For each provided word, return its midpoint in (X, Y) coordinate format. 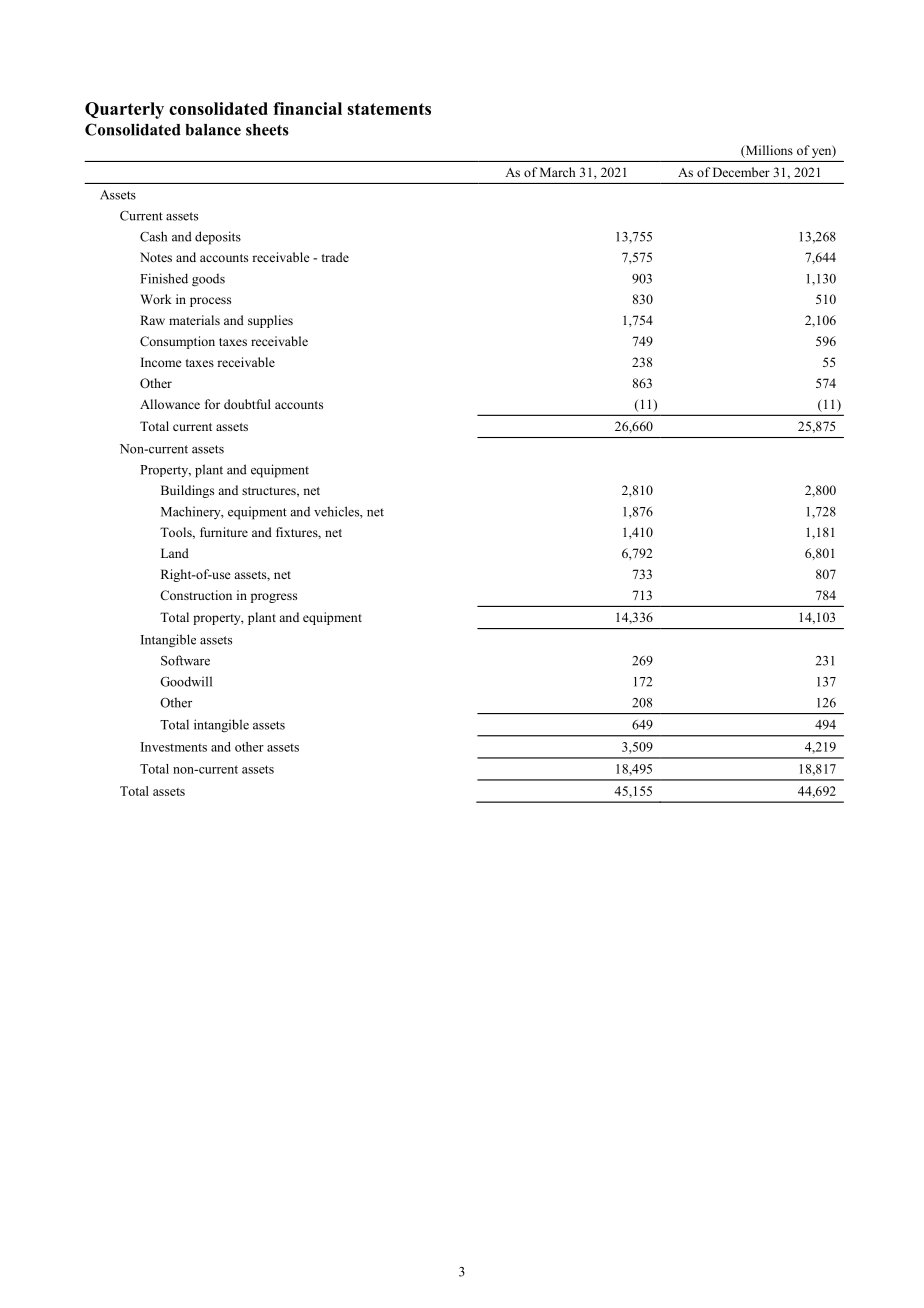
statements (389, 109)
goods (208, 280)
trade (335, 257)
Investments (174, 747)
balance (213, 130)
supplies (270, 321)
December (741, 172)
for (212, 404)
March (557, 172)
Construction (196, 595)
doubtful (247, 404)
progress (274, 598)
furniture (224, 532)
